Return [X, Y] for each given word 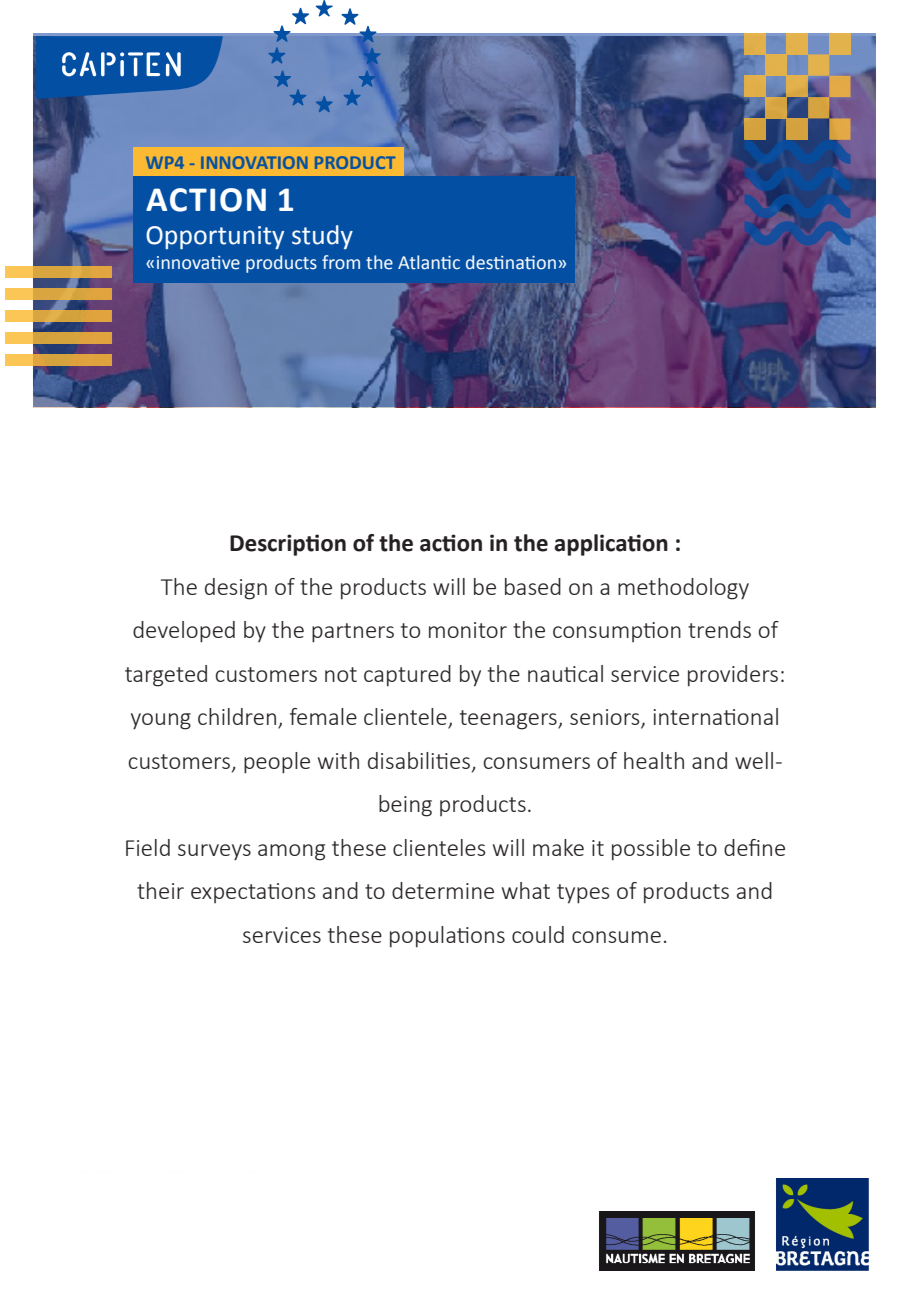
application [611, 545]
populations [447, 937]
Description [288, 545]
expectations [253, 893]
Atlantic [429, 262]
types [583, 894]
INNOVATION [254, 162]
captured [407, 676]
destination [511, 262]
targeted [166, 676]
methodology [683, 589]
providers [733, 676]
